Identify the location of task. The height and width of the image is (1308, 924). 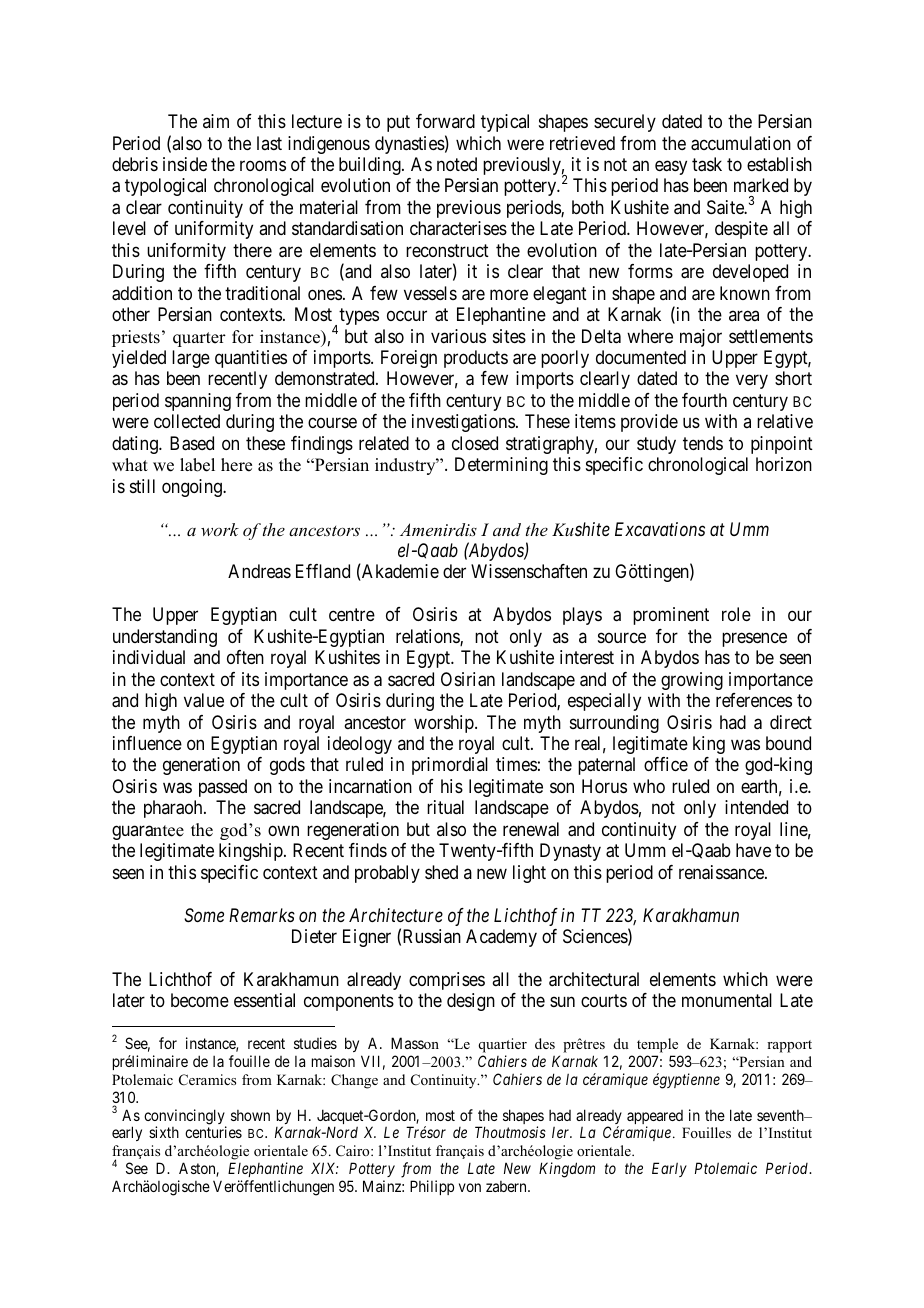
(707, 164).
